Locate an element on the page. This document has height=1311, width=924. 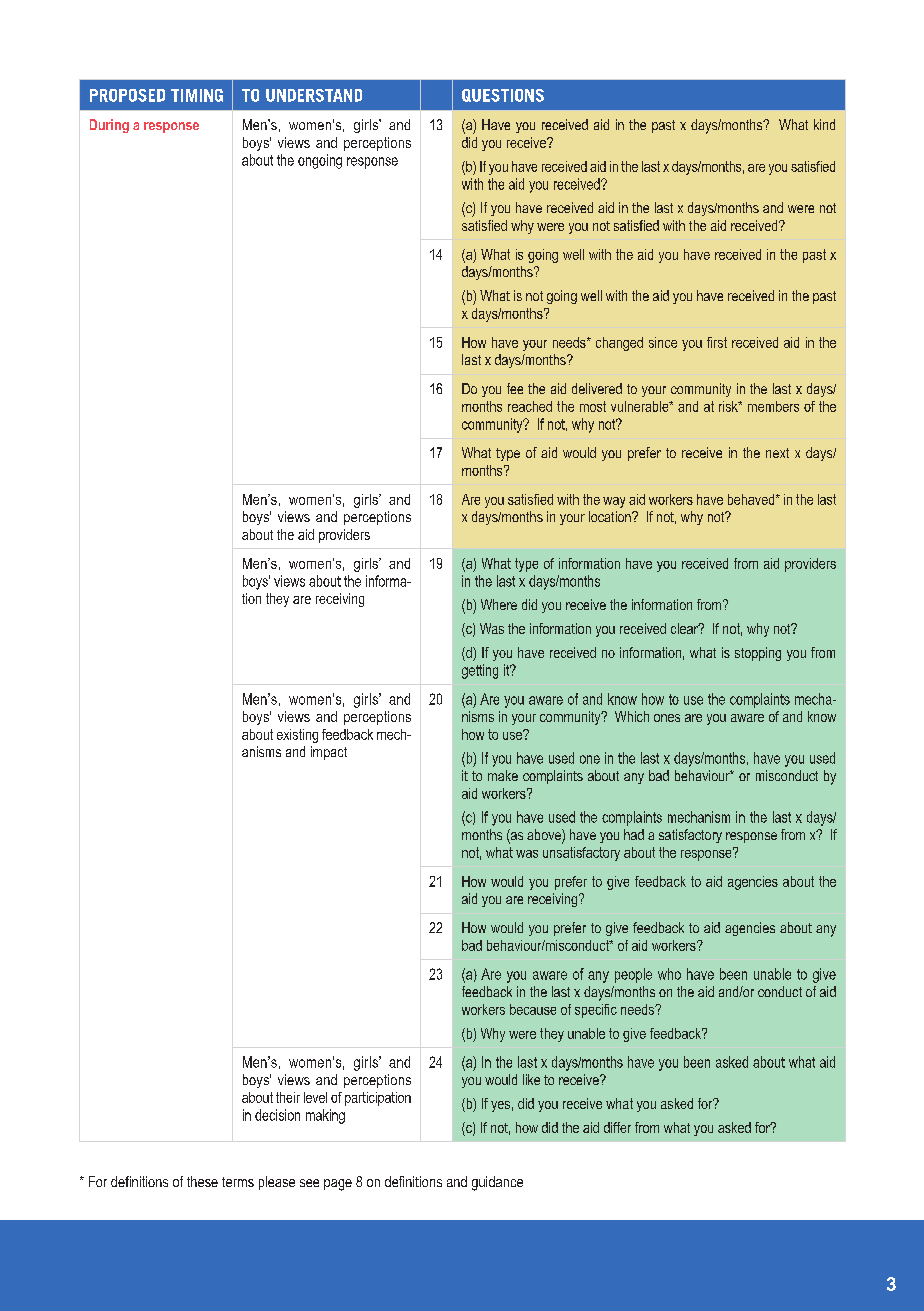
most is located at coordinates (593, 406).
